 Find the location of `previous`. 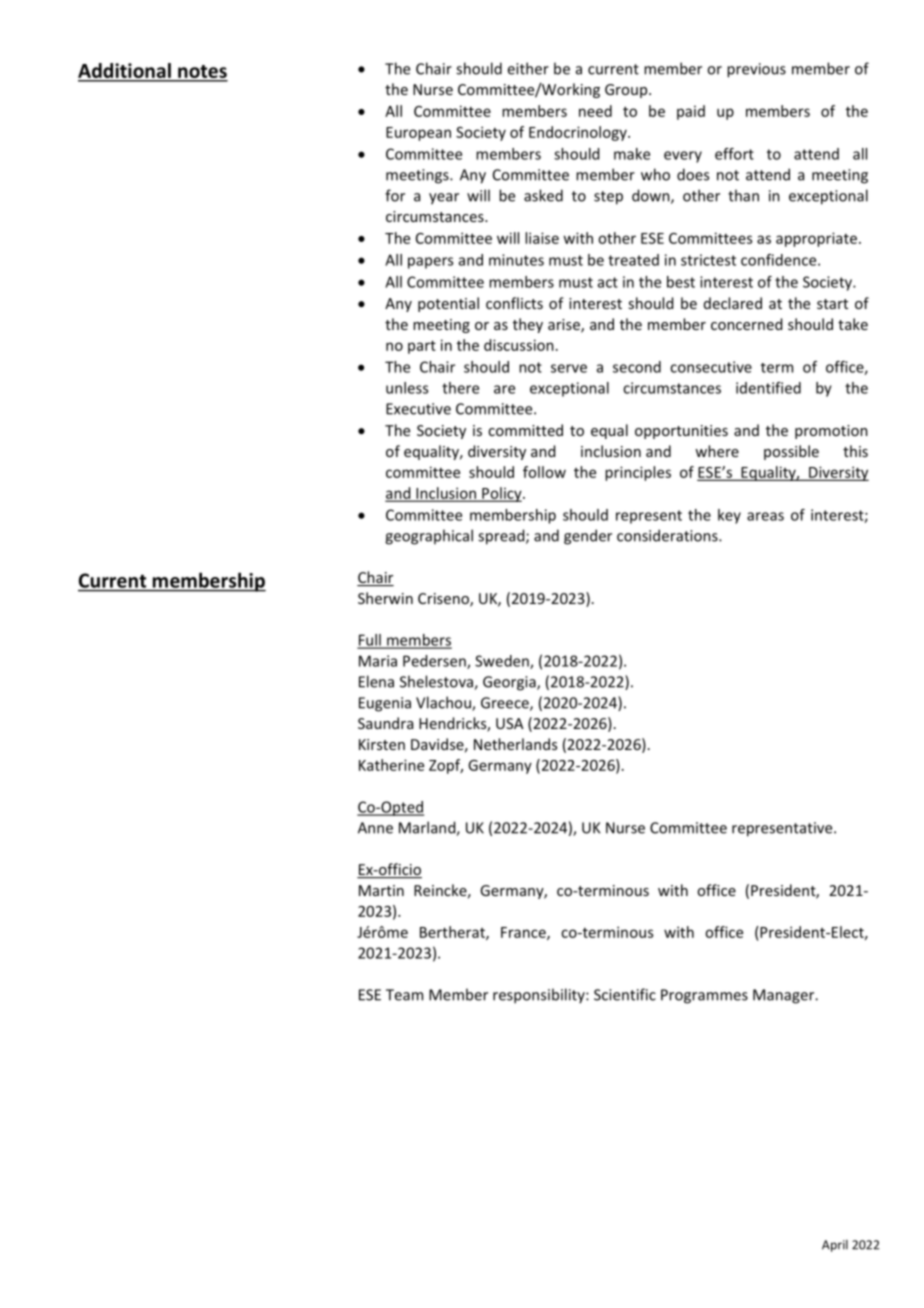

previous is located at coordinates (756, 70).
